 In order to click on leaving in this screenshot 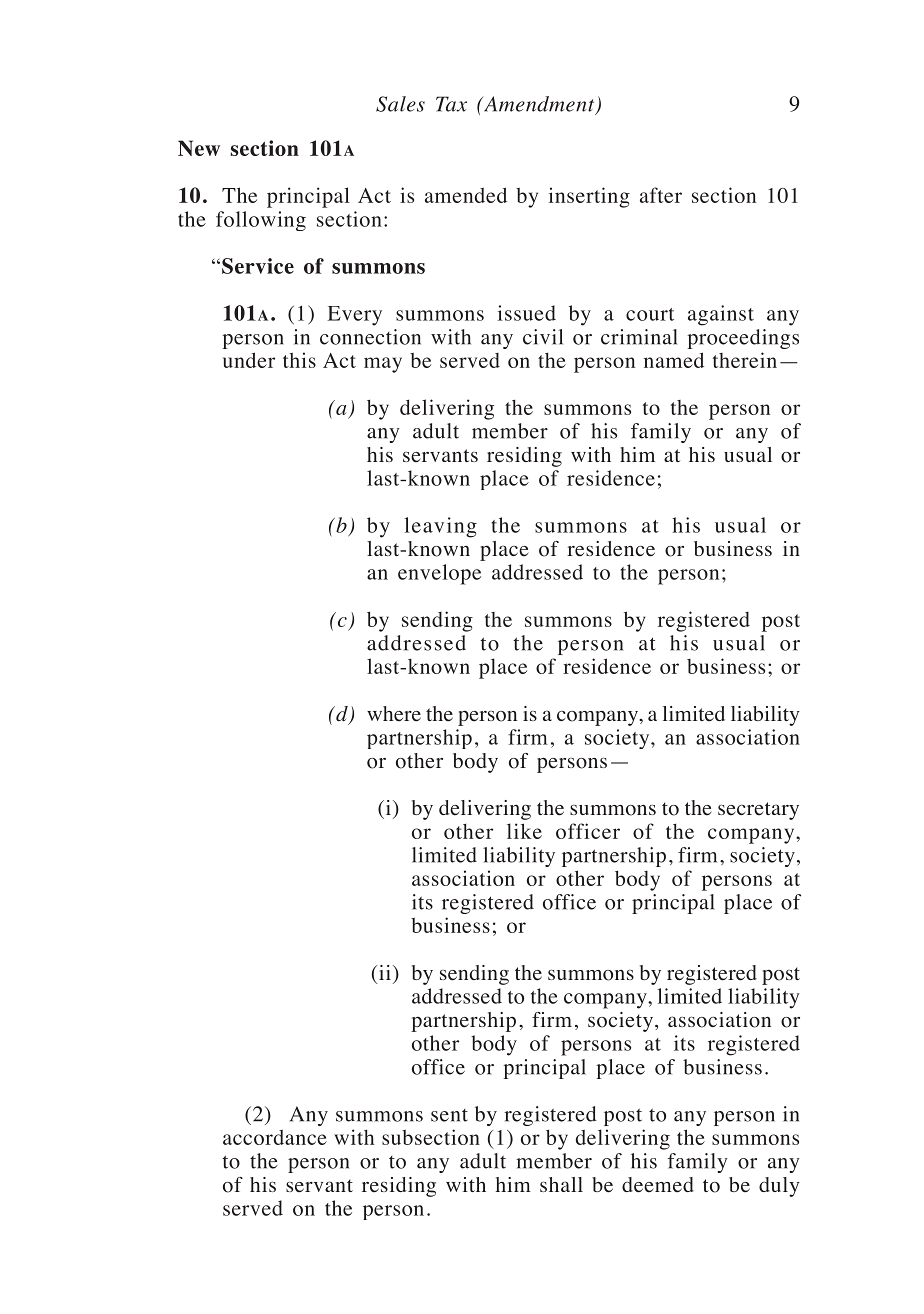, I will do `click(440, 527)`.
